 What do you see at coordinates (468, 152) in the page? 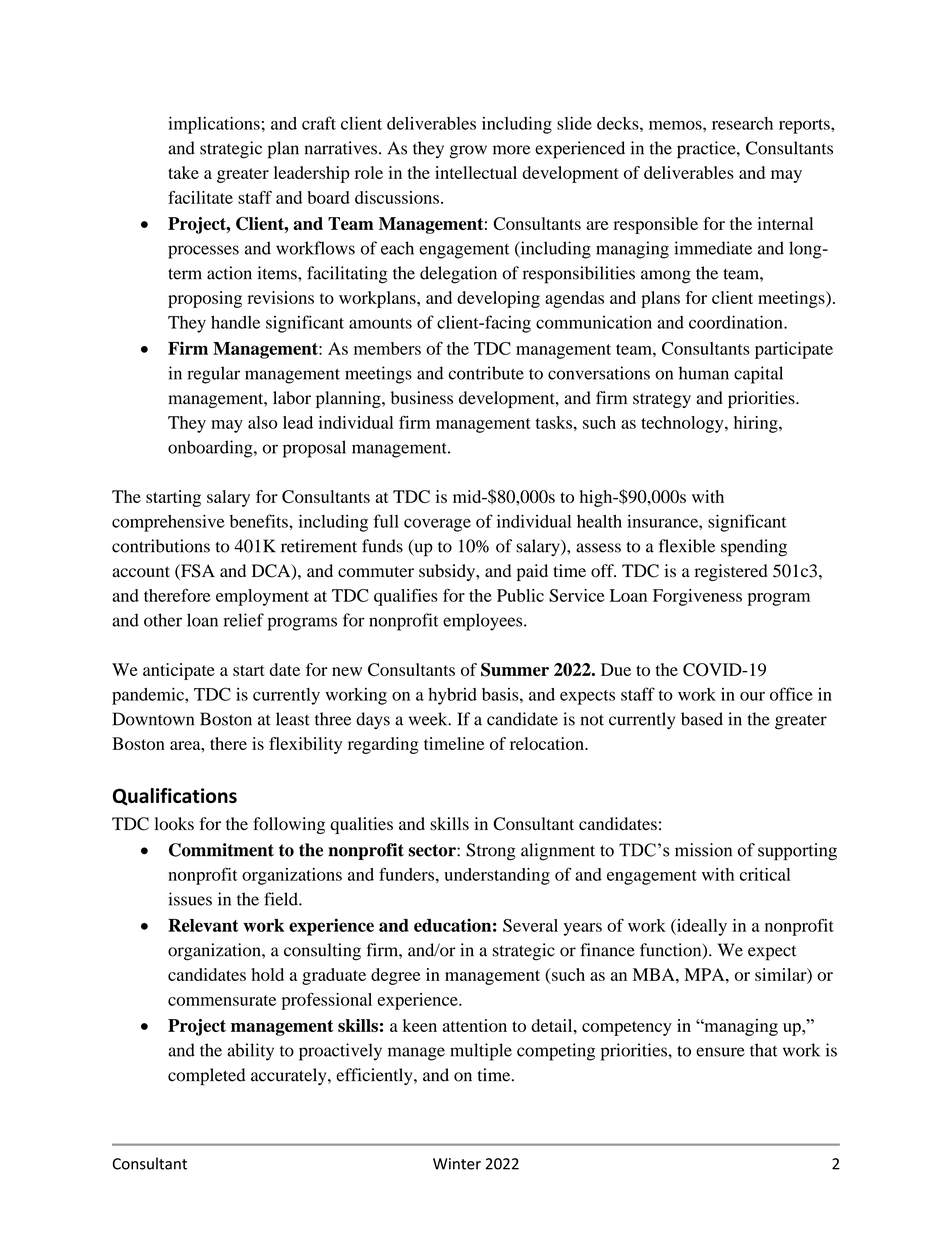
I see `grow` at bounding box center [468, 152].
